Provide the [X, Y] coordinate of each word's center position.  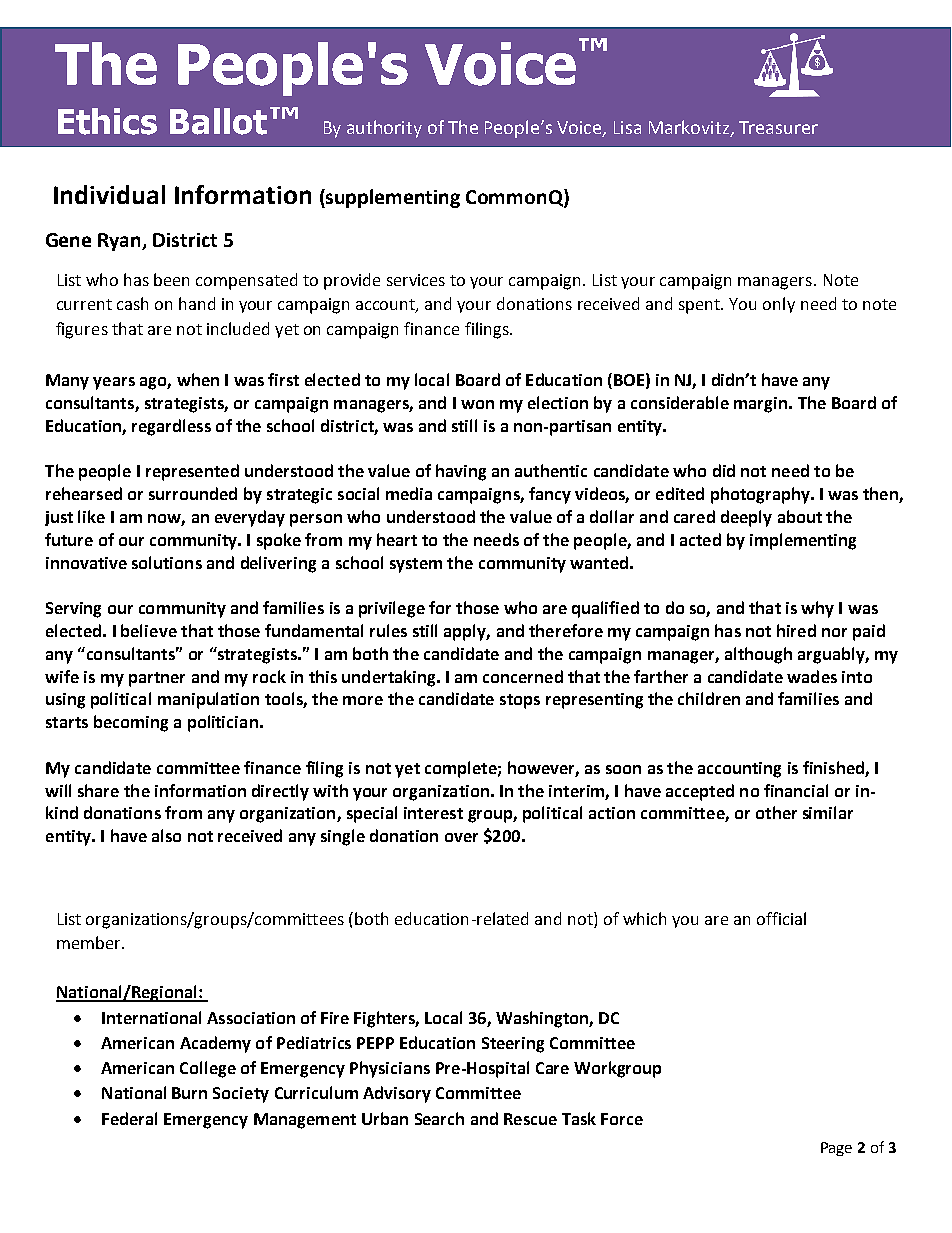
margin [760, 405]
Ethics [107, 121]
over [461, 837]
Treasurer [778, 127]
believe [149, 630]
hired [796, 630]
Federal [129, 1118]
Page [836, 1149]
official [781, 918]
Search [439, 1118]
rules [388, 630]
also [166, 835]
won [477, 404]
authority [384, 129]
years [114, 383]
